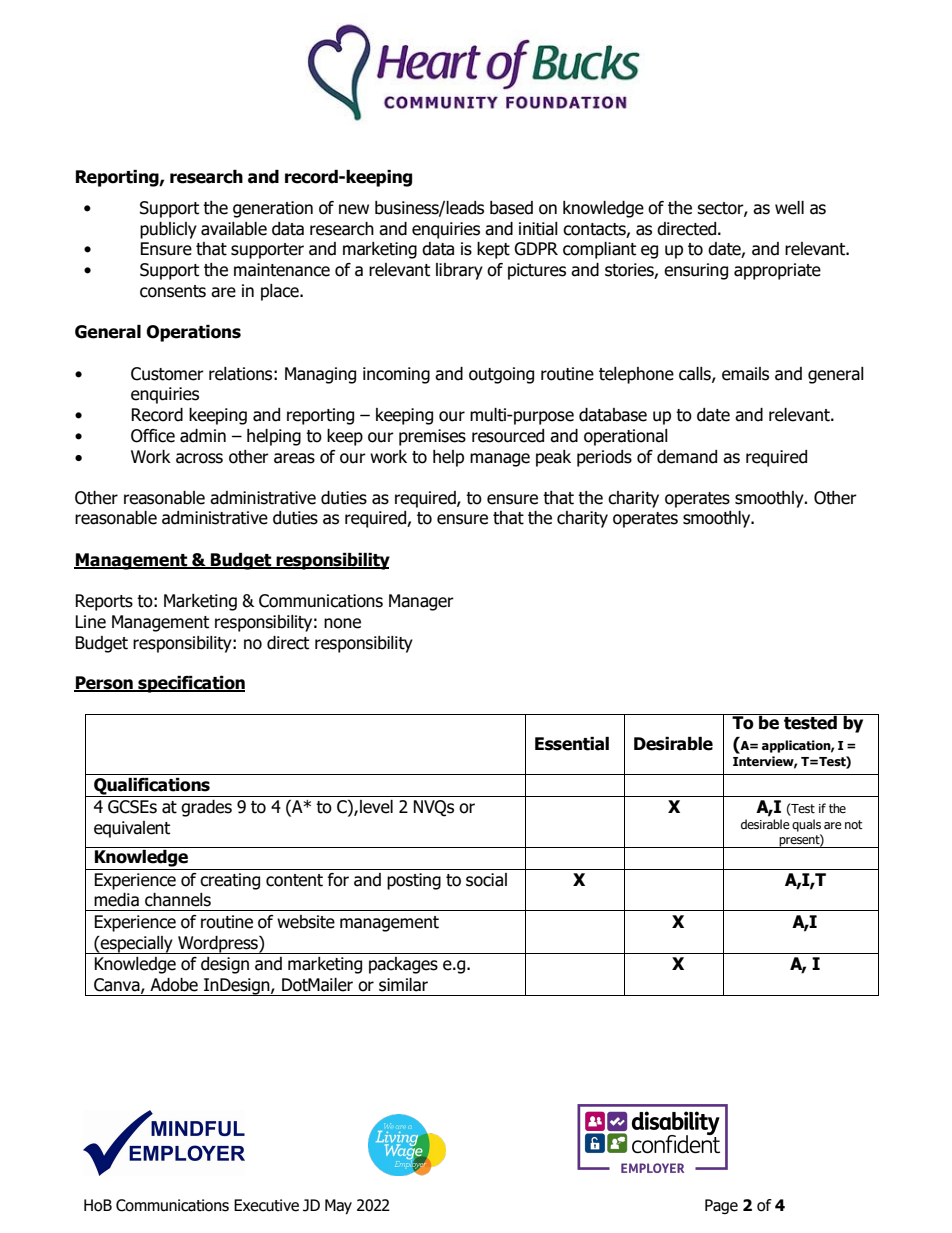  What do you see at coordinates (338, 1207) in the image?
I see `May` at bounding box center [338, 1207].
